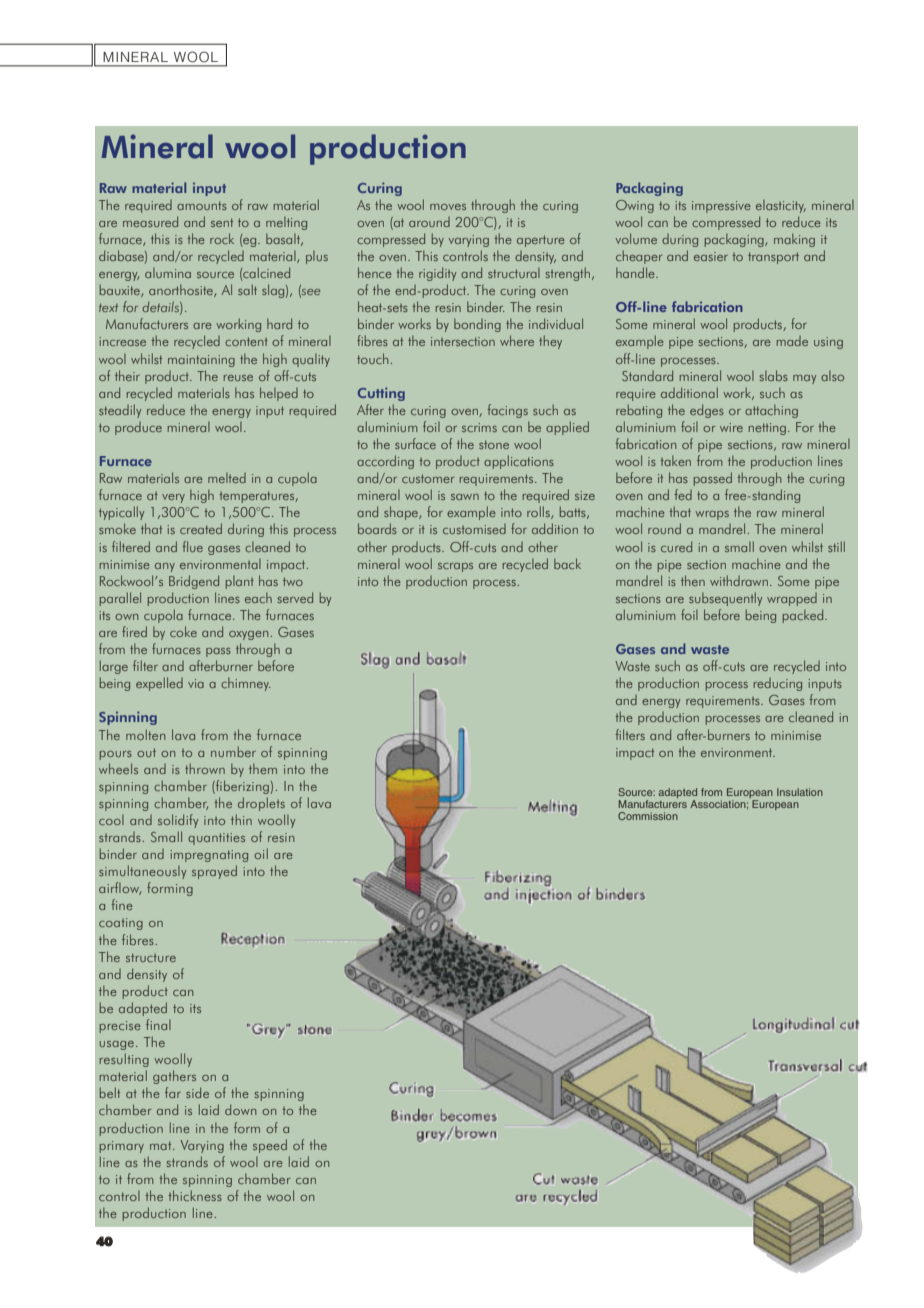 The height and width of the page is (1308, 924). What do you see at coordinates (455, 567) in the page?
I see `scraps` at bounding box center [455, 567].
